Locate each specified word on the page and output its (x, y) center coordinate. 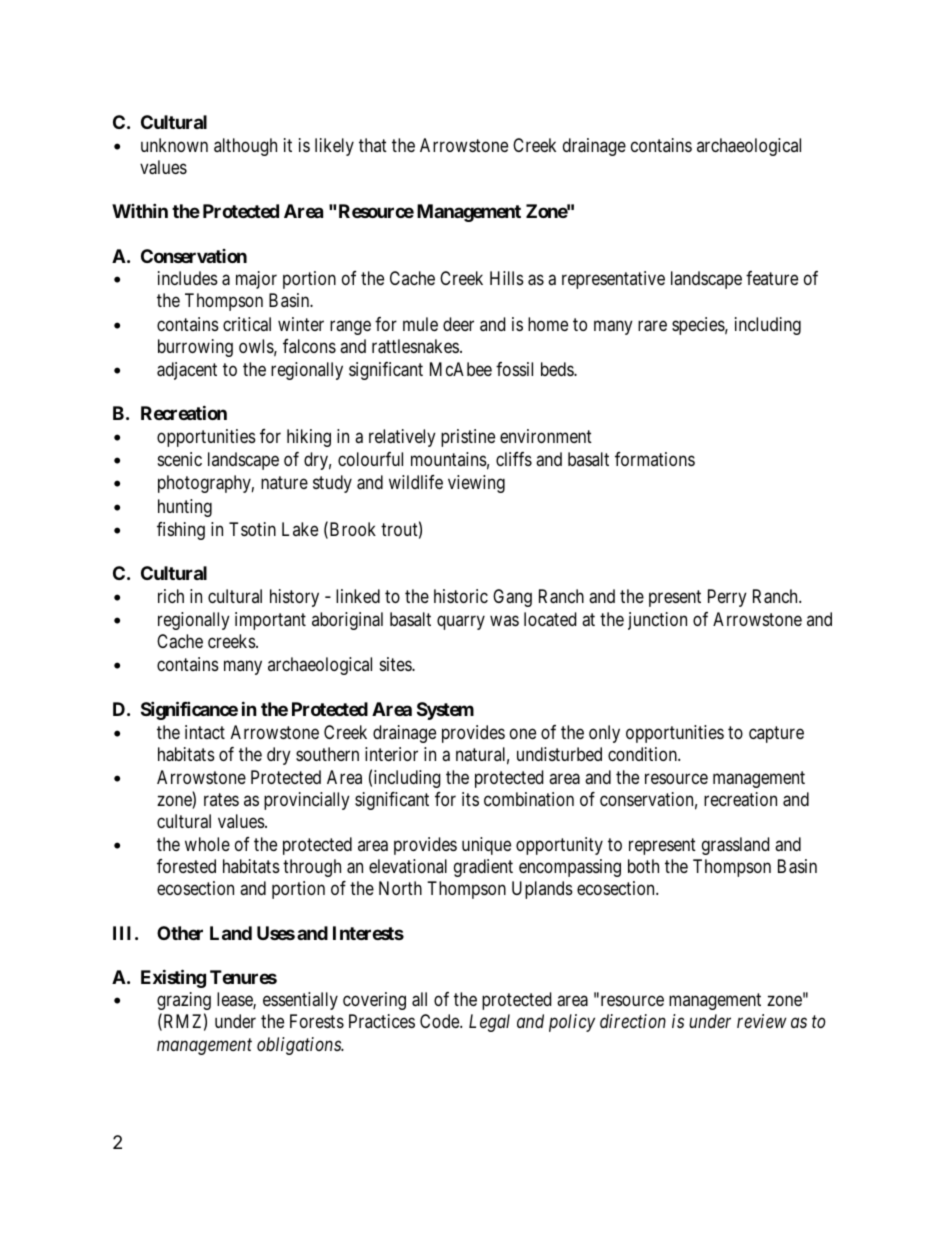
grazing (184, 1001)
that (373, 145)
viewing (476, 484)
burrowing (195, 348)
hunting (185, 508)
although (245, 147)
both (643, 866)
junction (657, 621)
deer (458, 324)
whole (207, 844)
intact (205, 732)
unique (486, 846)
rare (652, 326)
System (445, 711)
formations (655, 459)
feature (772, 278)
